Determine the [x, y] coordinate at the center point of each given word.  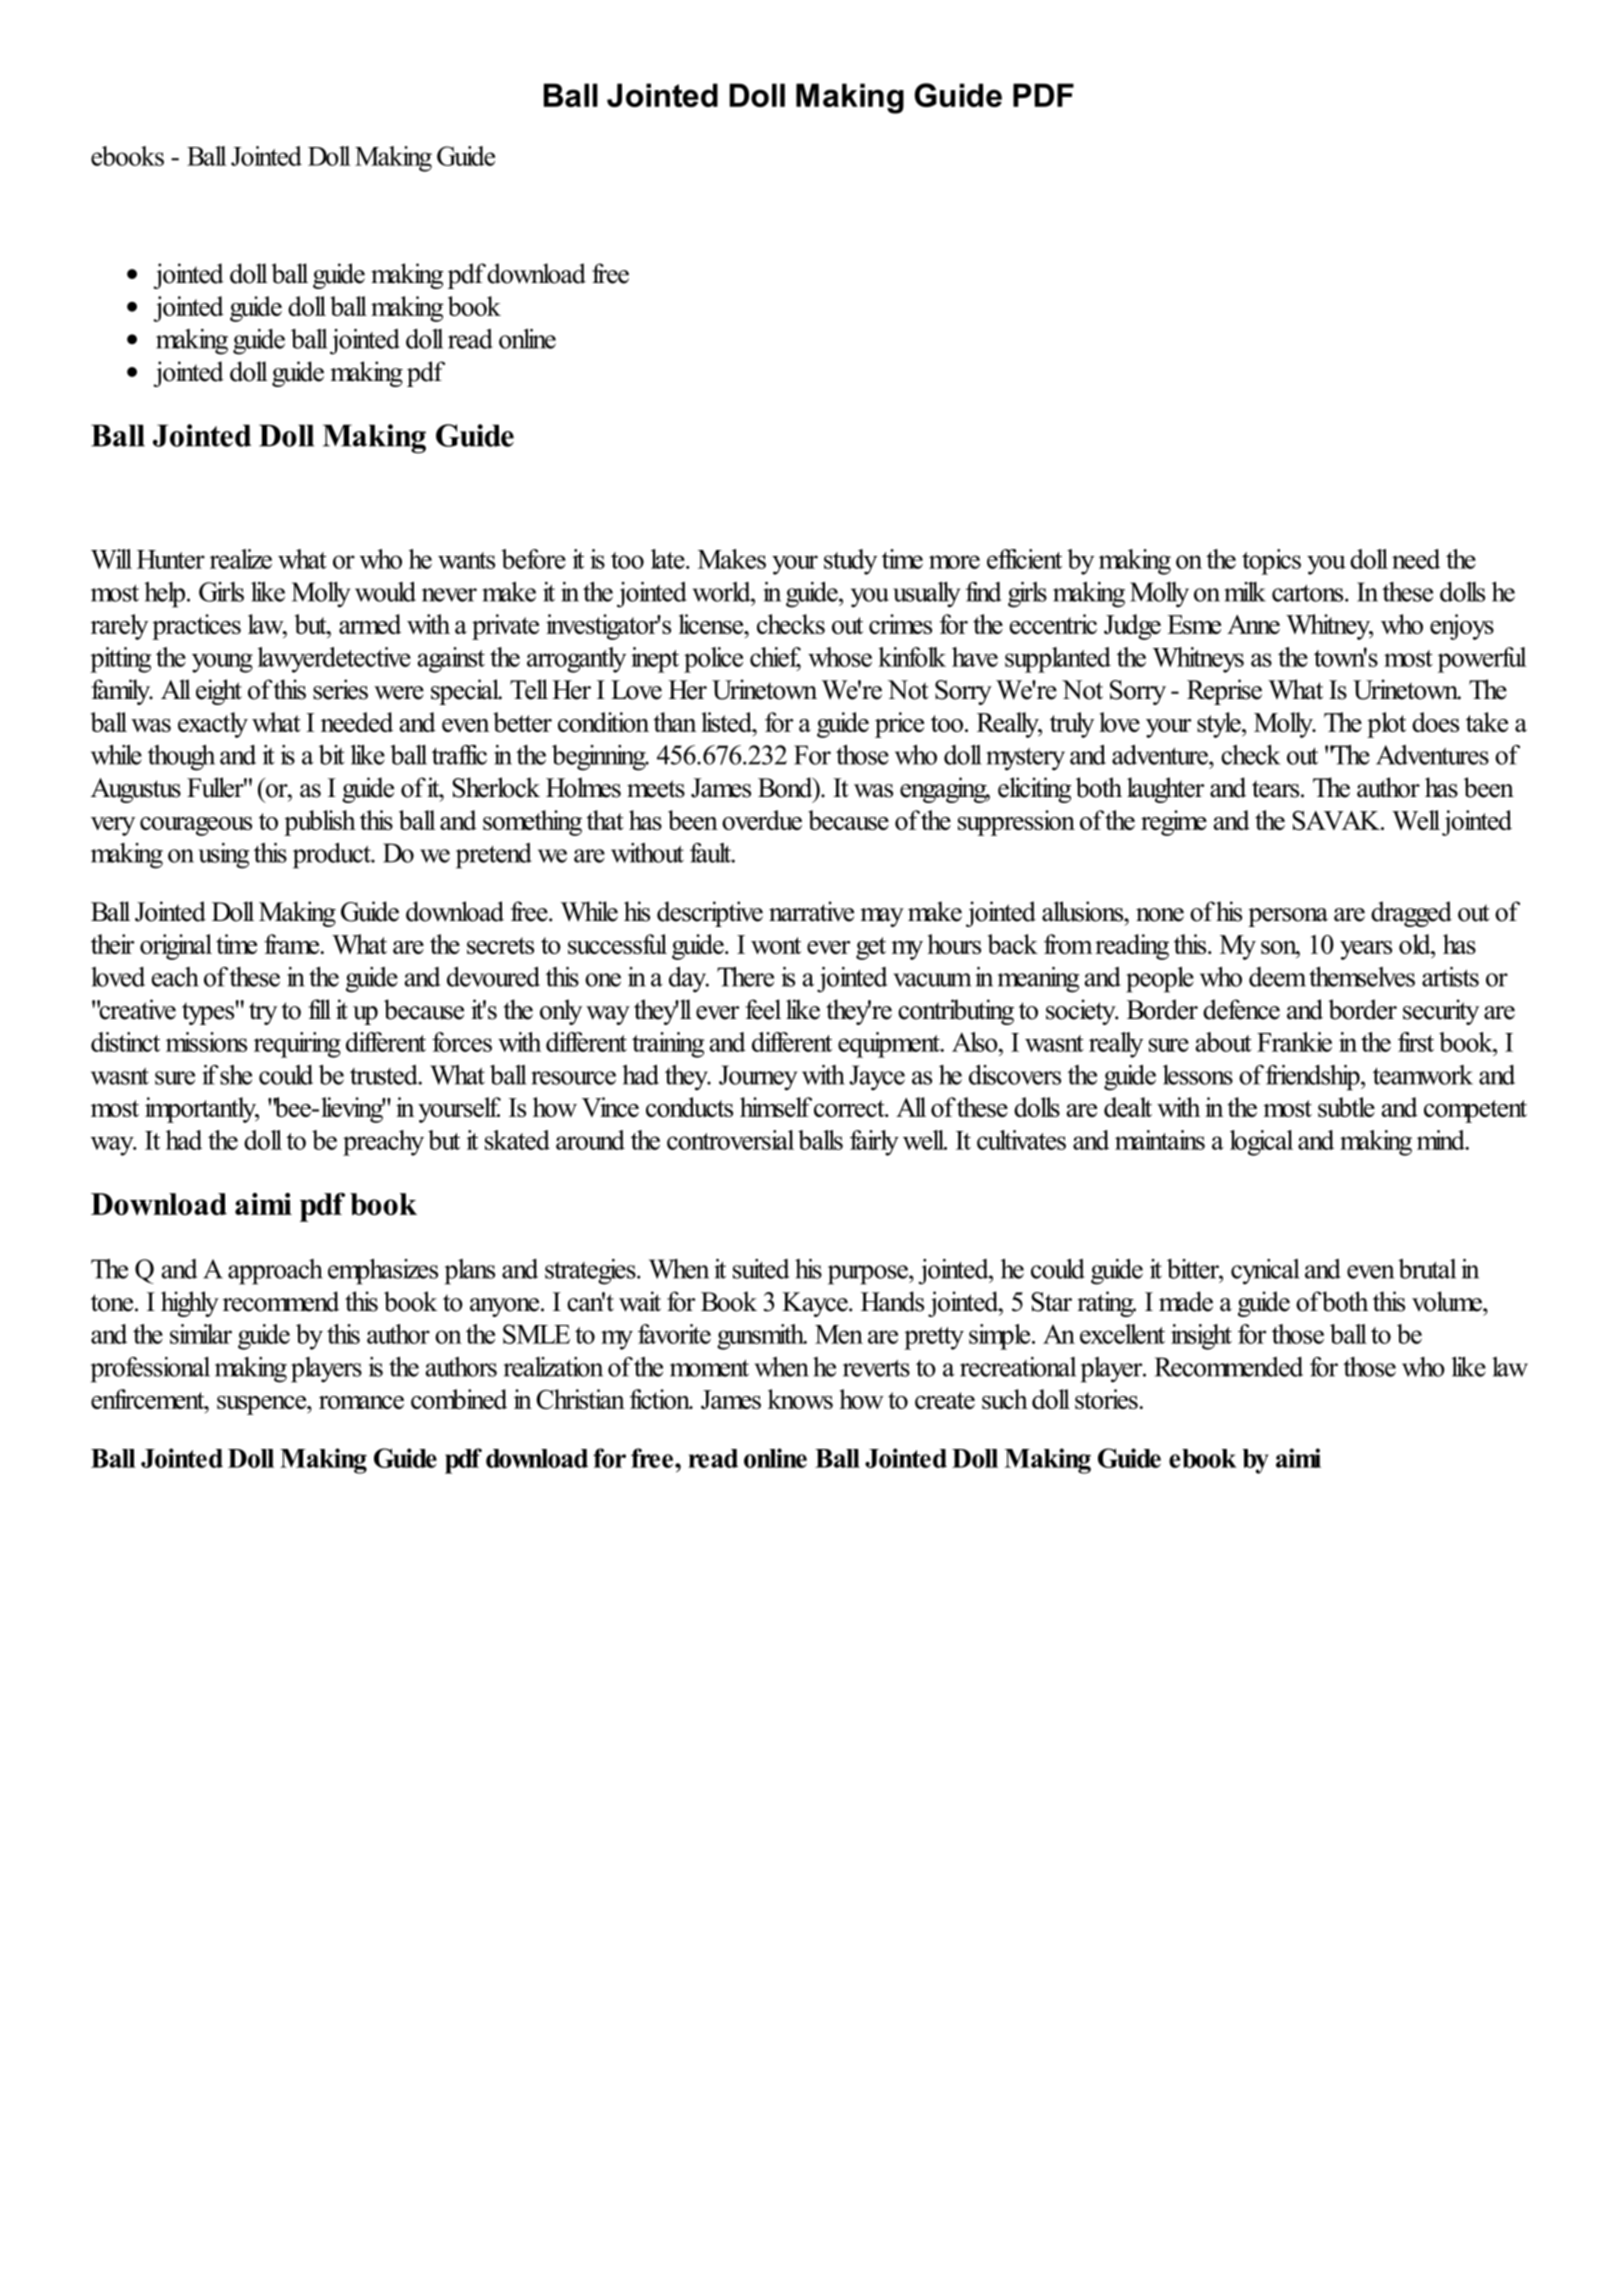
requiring [297, 1045]
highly [190, 1304]
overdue [762, 820]
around [590, 1140]
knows [800, 1399]
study [850, 562]
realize [241, 559]
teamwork [1423, 1075]
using [224, 856]
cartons [1309, 593]
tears [1277, 789]
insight [1201, 1337]
